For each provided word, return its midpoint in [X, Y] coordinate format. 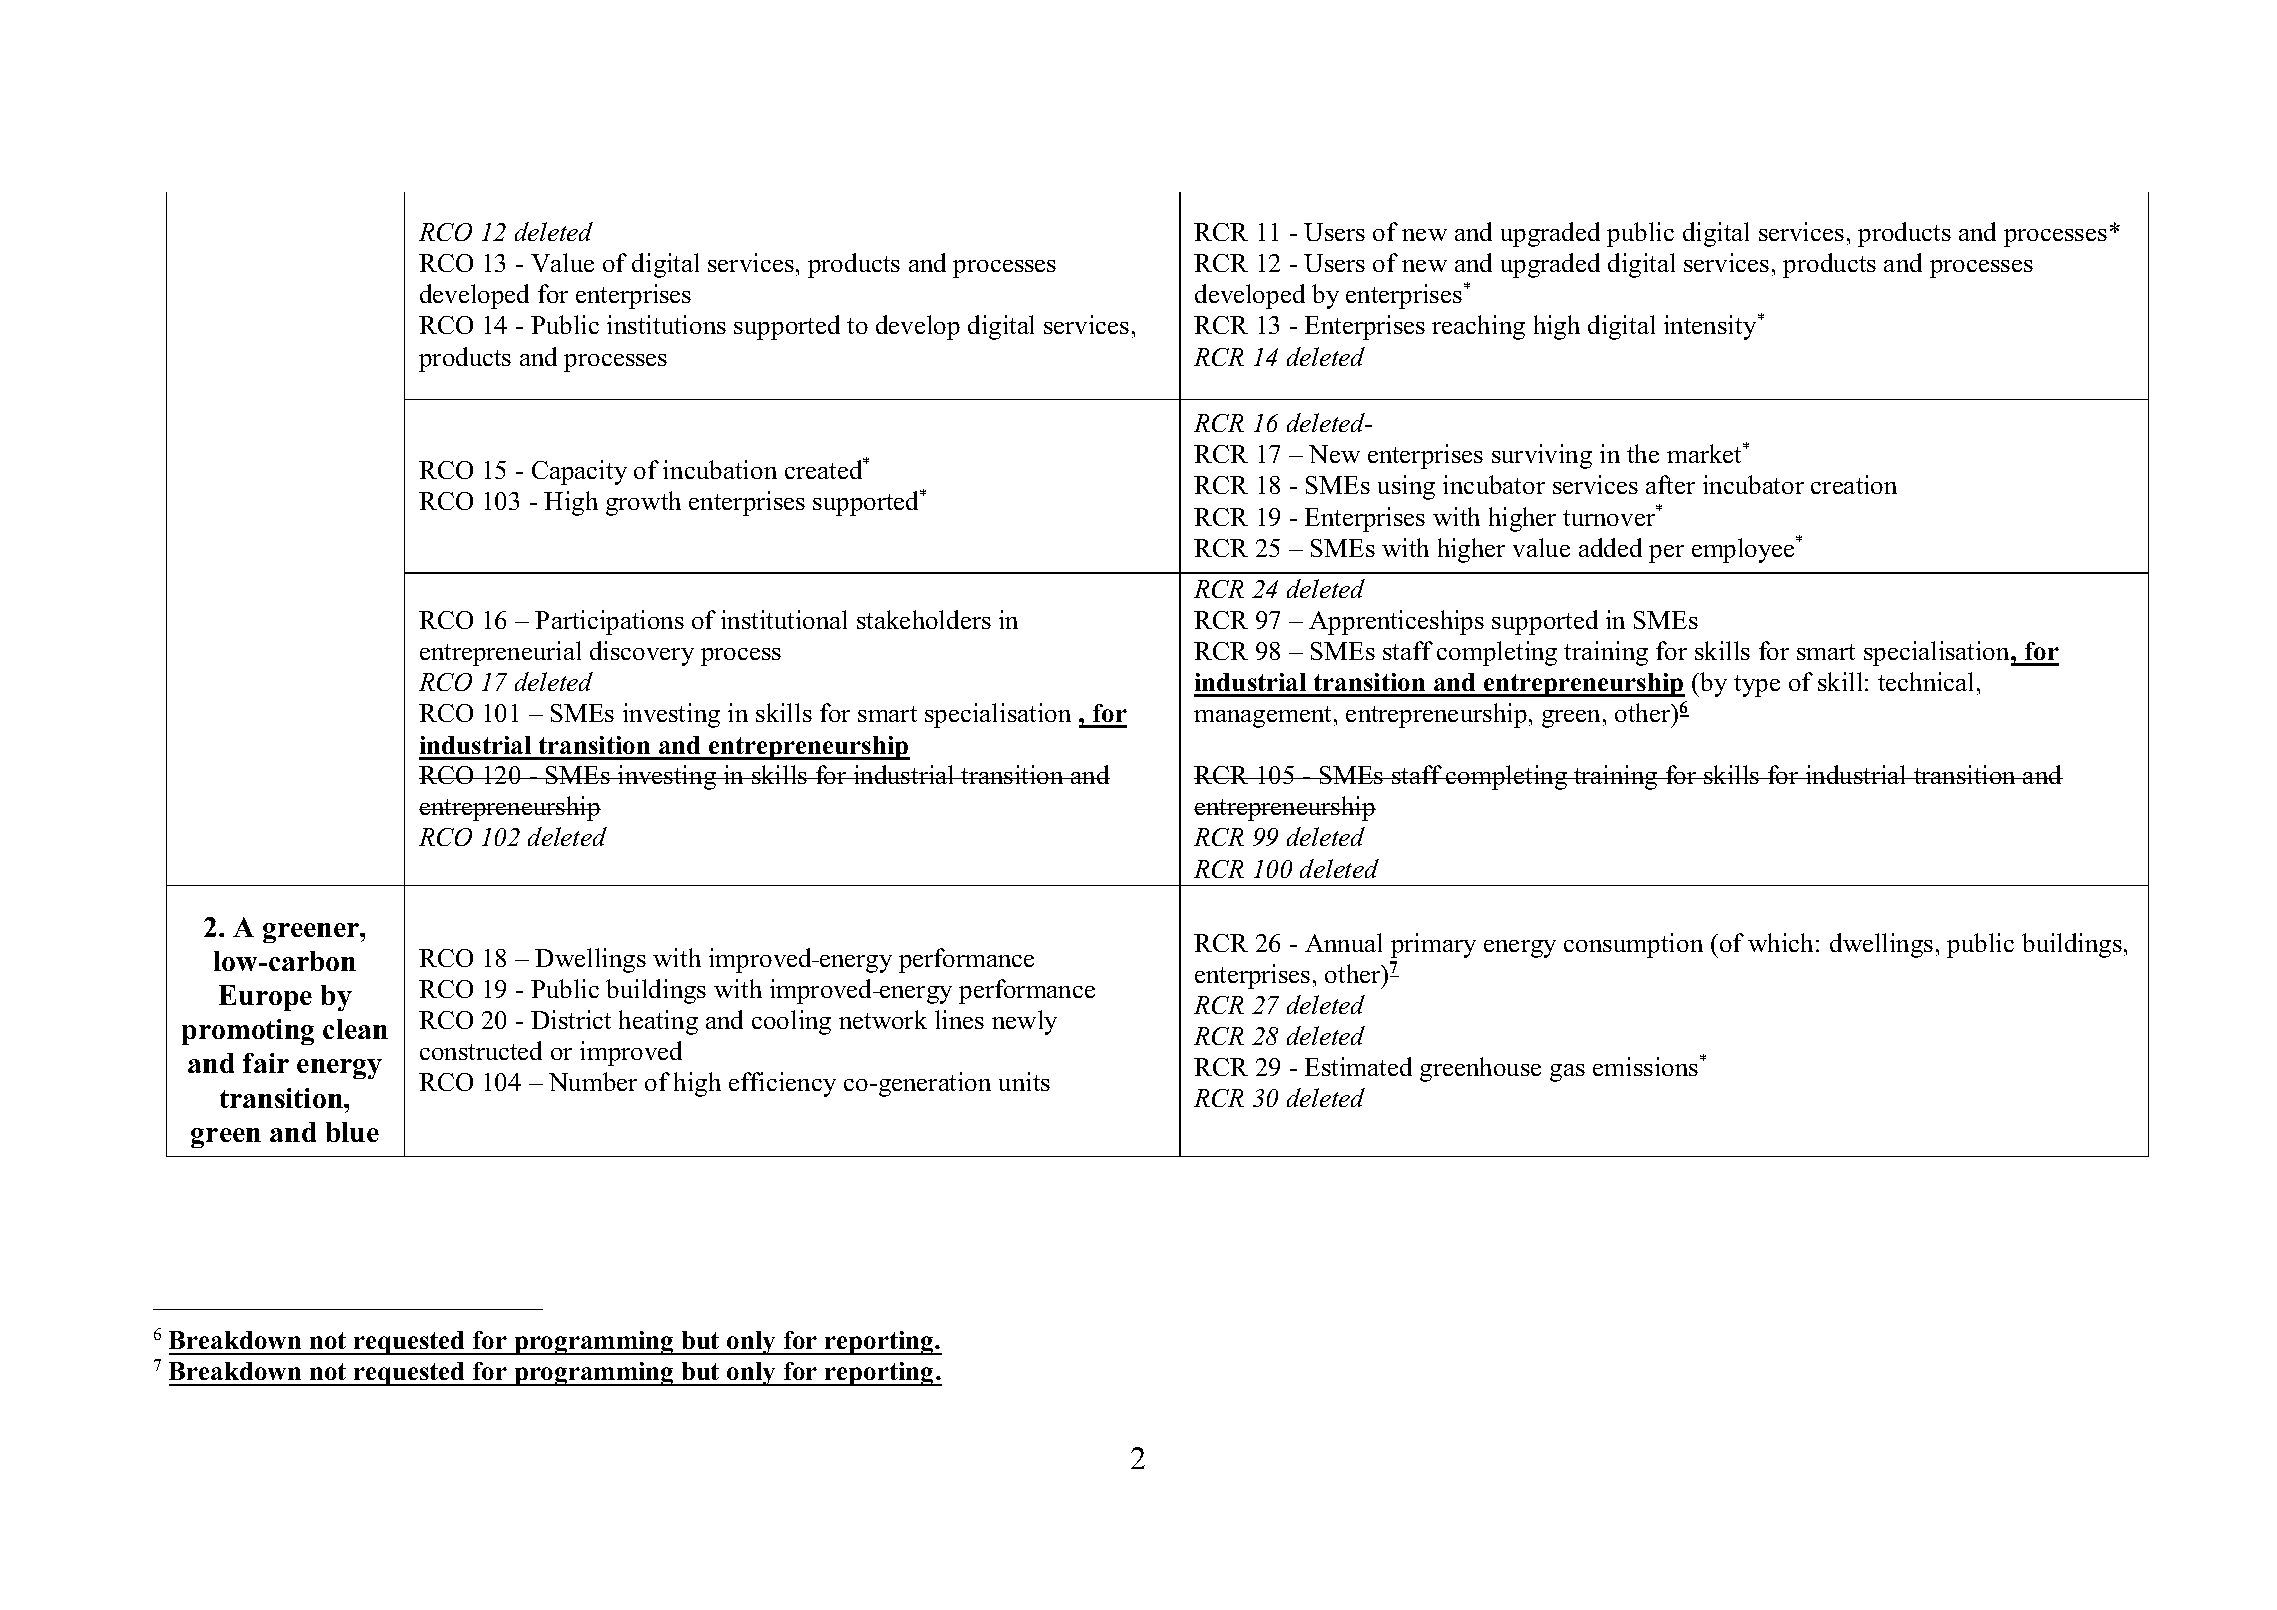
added [1610, 547]
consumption [1633, 945]
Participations [609, 622]
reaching [1478, 327]
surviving [1542, 456]
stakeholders [924, 619]
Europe [265, 998]
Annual [1343, 942]
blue [352, 1132]
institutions [666, 324]
